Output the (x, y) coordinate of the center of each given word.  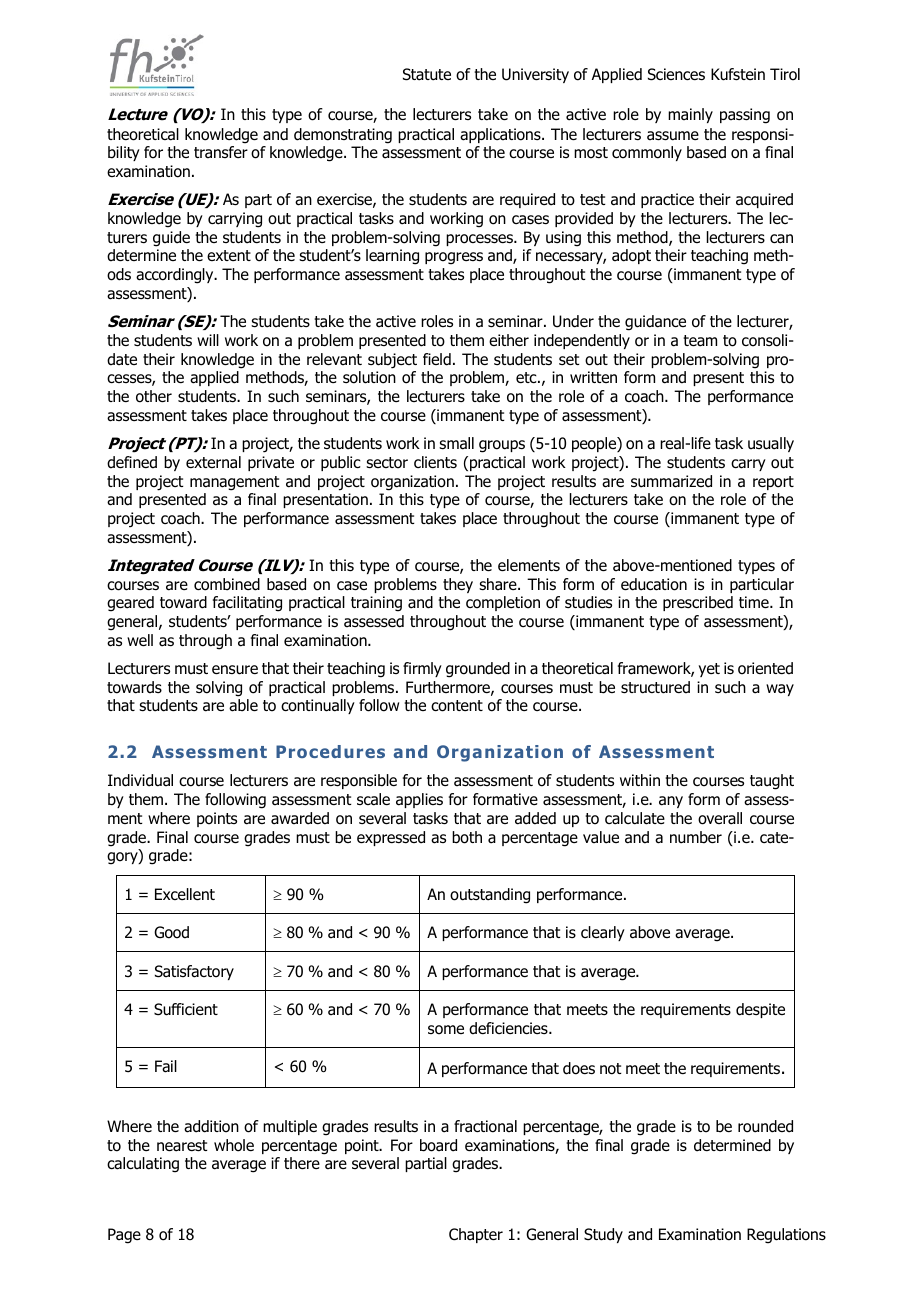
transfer (221, 152)
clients (435, 462)
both (467, 837)
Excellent (185, 894)
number (696, 837)
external (213, 462)
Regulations (786, 1236)
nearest (182, 1146)
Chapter (476, 1235)
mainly (690, 115)
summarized (671, 481)
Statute (427, 74)
